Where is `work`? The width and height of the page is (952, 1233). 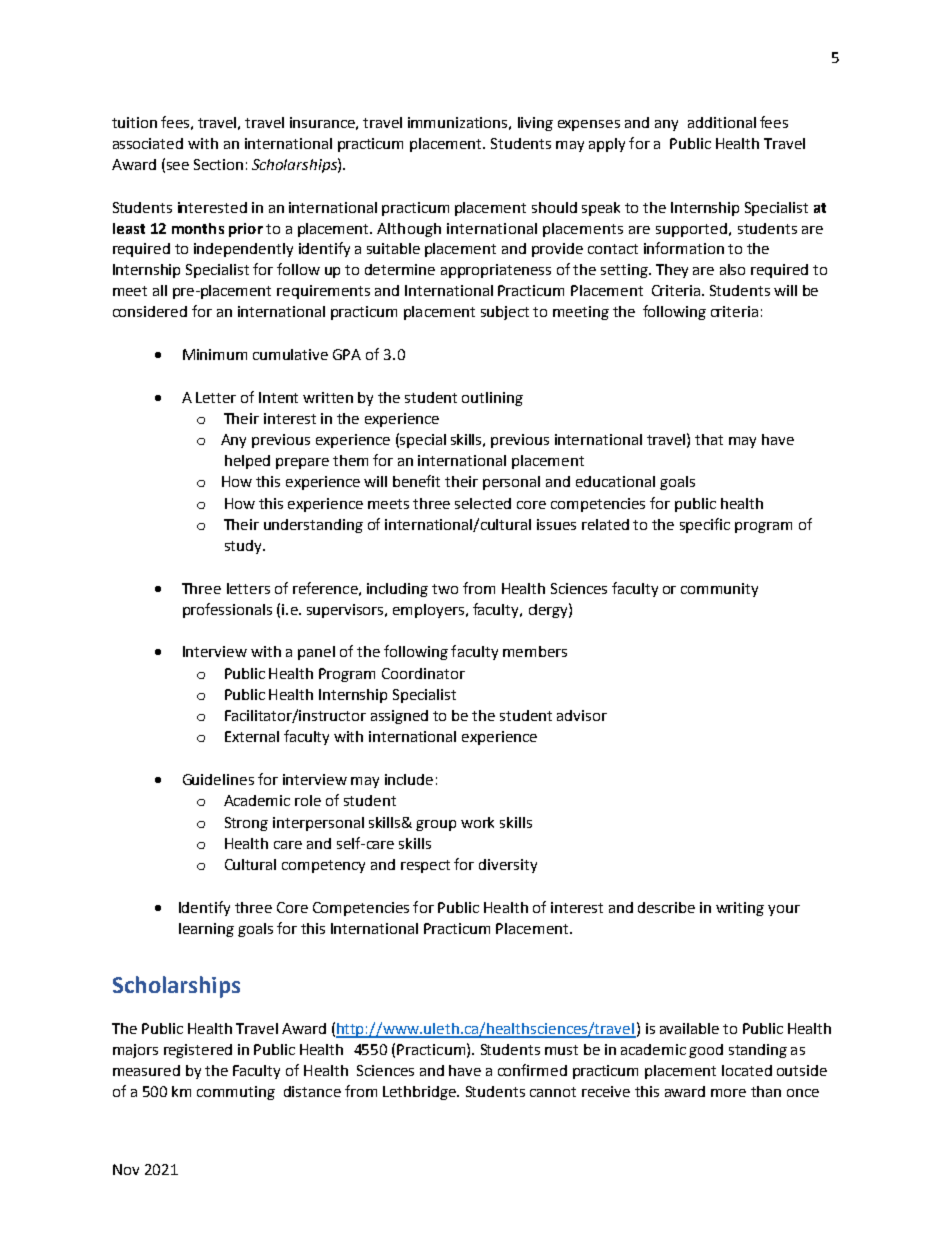
work is located at coordinates (477, 822).
